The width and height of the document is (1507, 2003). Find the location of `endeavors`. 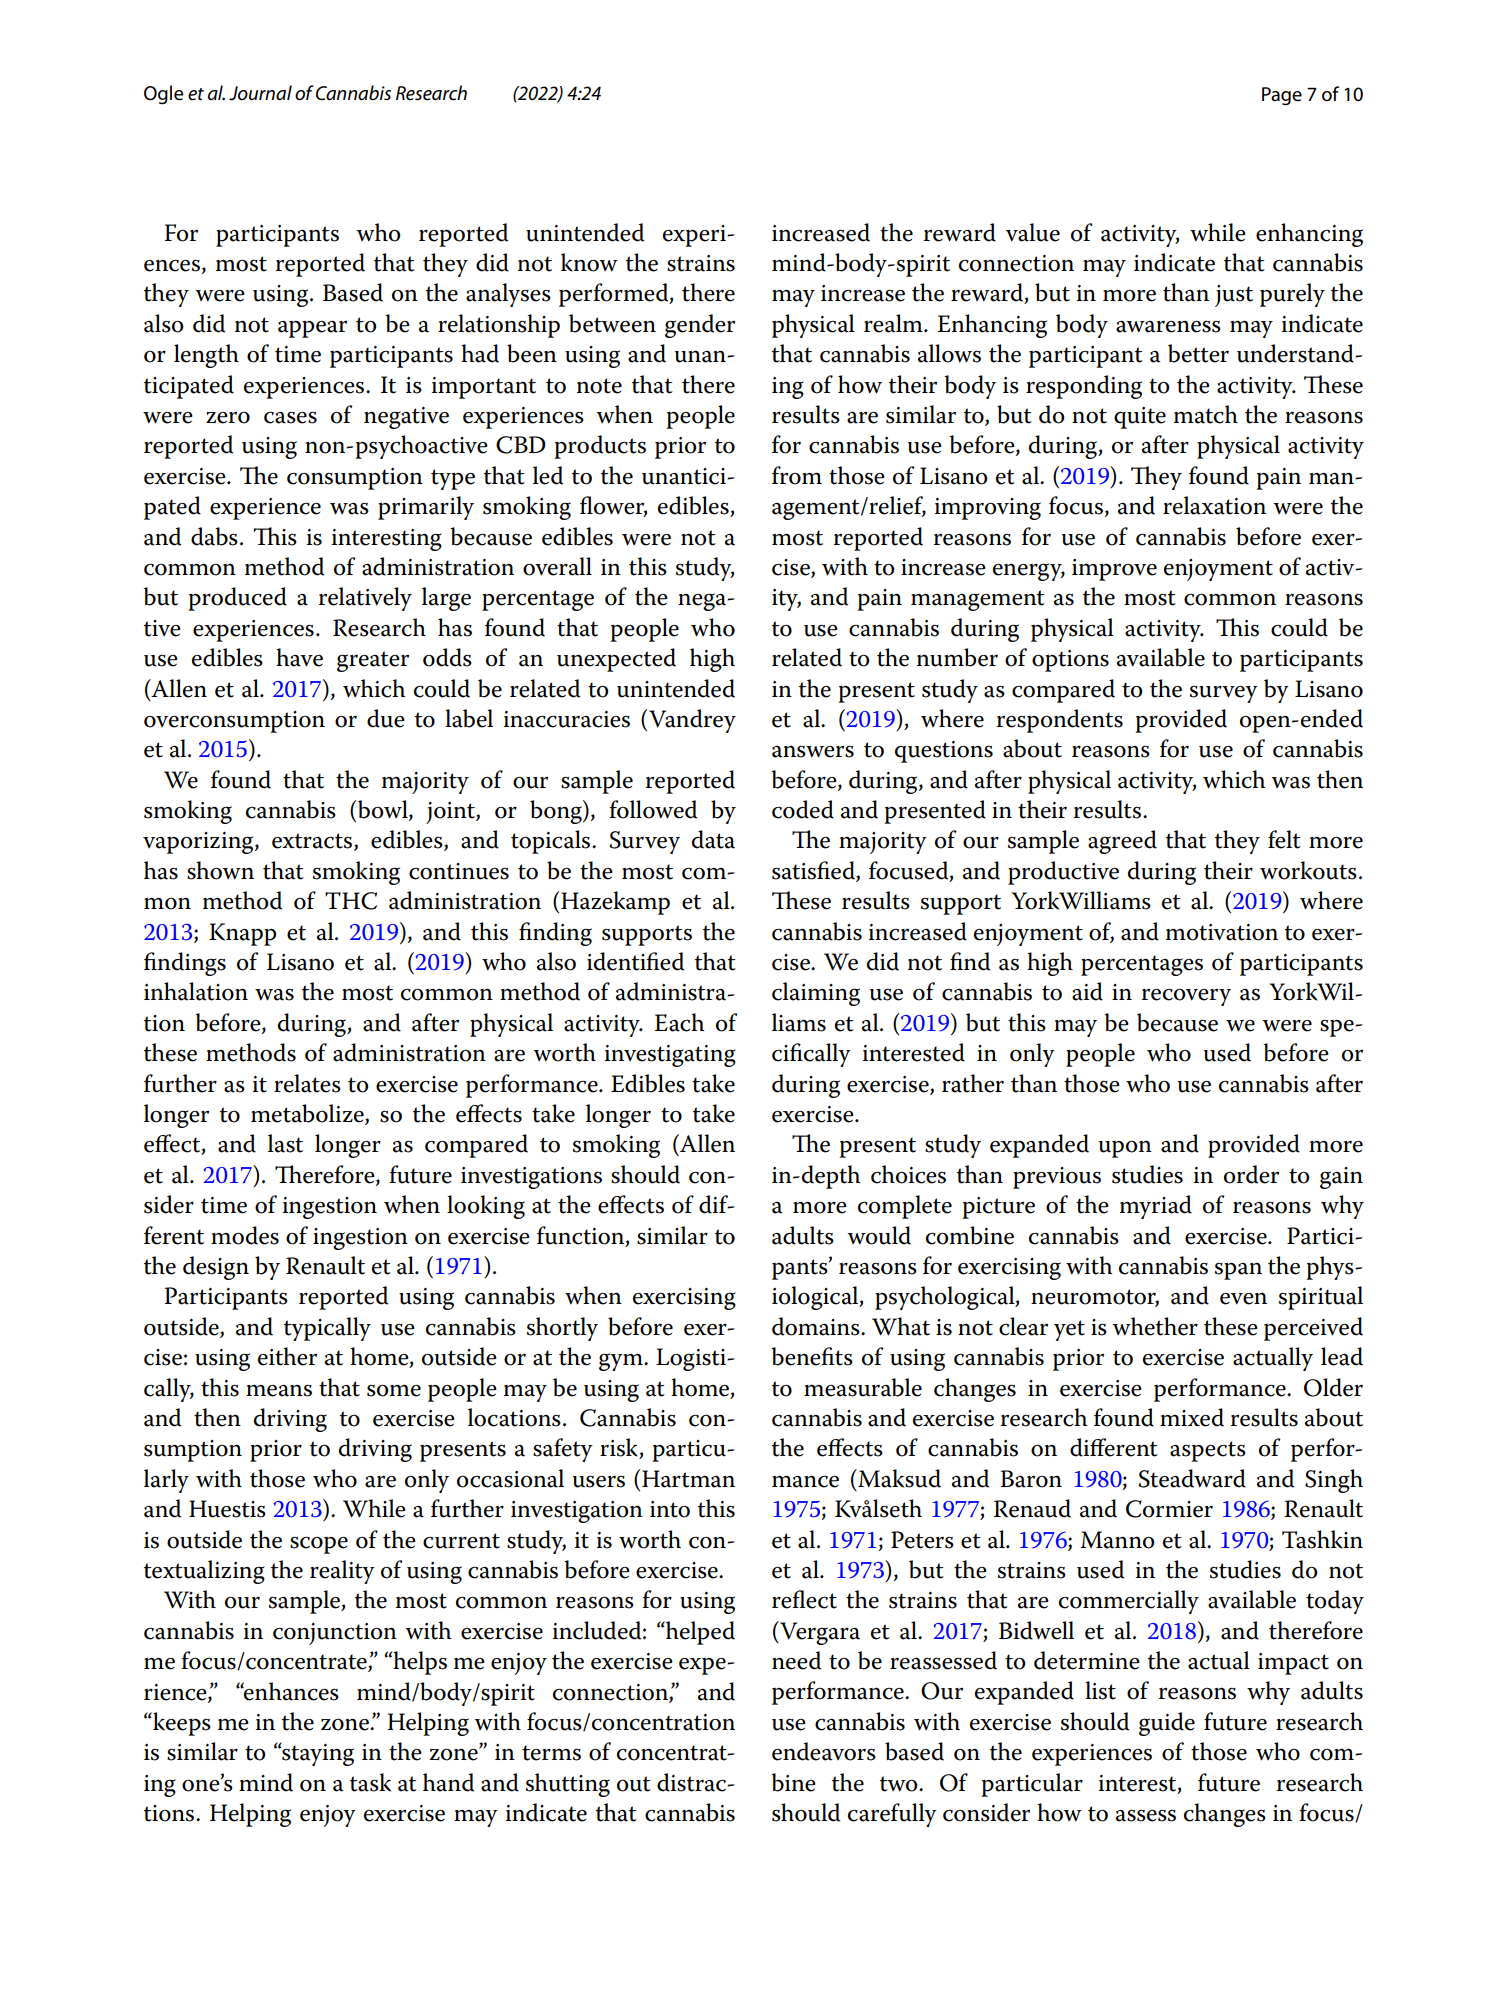

endeavors is located at coordinates (824, 1751).
